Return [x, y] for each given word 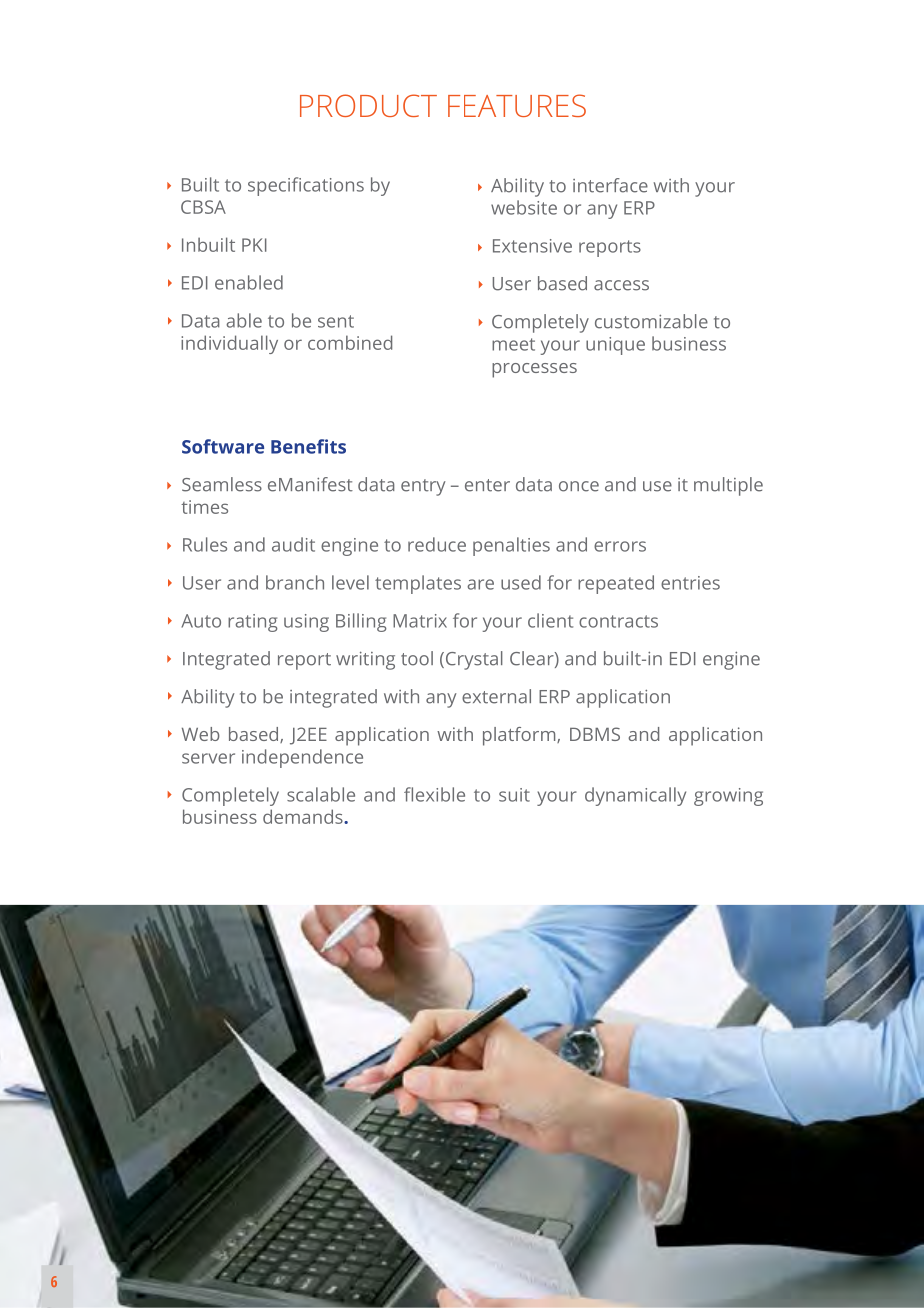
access [621, 285]
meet [513, 344]
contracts [618, 621]
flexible [434, 794]
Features [517, 105]
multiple [728, 486]
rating [252, 623]
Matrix [420, 621]
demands [304, 816]
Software [223, 446]
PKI [254, 245]
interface [610, 185]
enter [487, 485]
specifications [306, 186]
